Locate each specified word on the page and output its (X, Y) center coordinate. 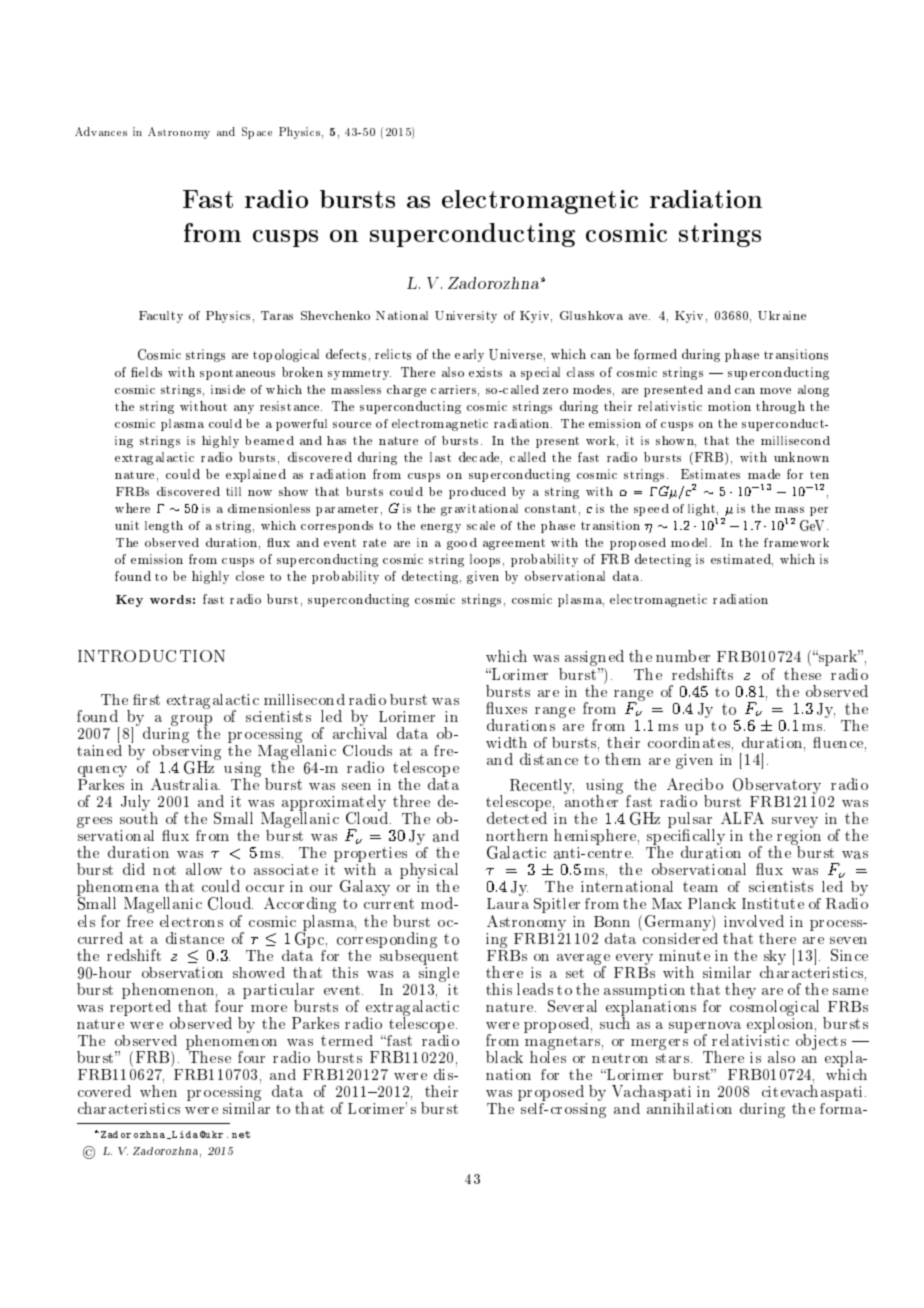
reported (140, 1007)
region (798, 839)
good (462, 544)
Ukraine (782, 315)
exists (485, 372)
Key (129, 601)
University (466, 317)
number (683, 656)
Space (257, 133)
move (775, 391)
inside (228, 389)
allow (204, 869)
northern (517, 835)
